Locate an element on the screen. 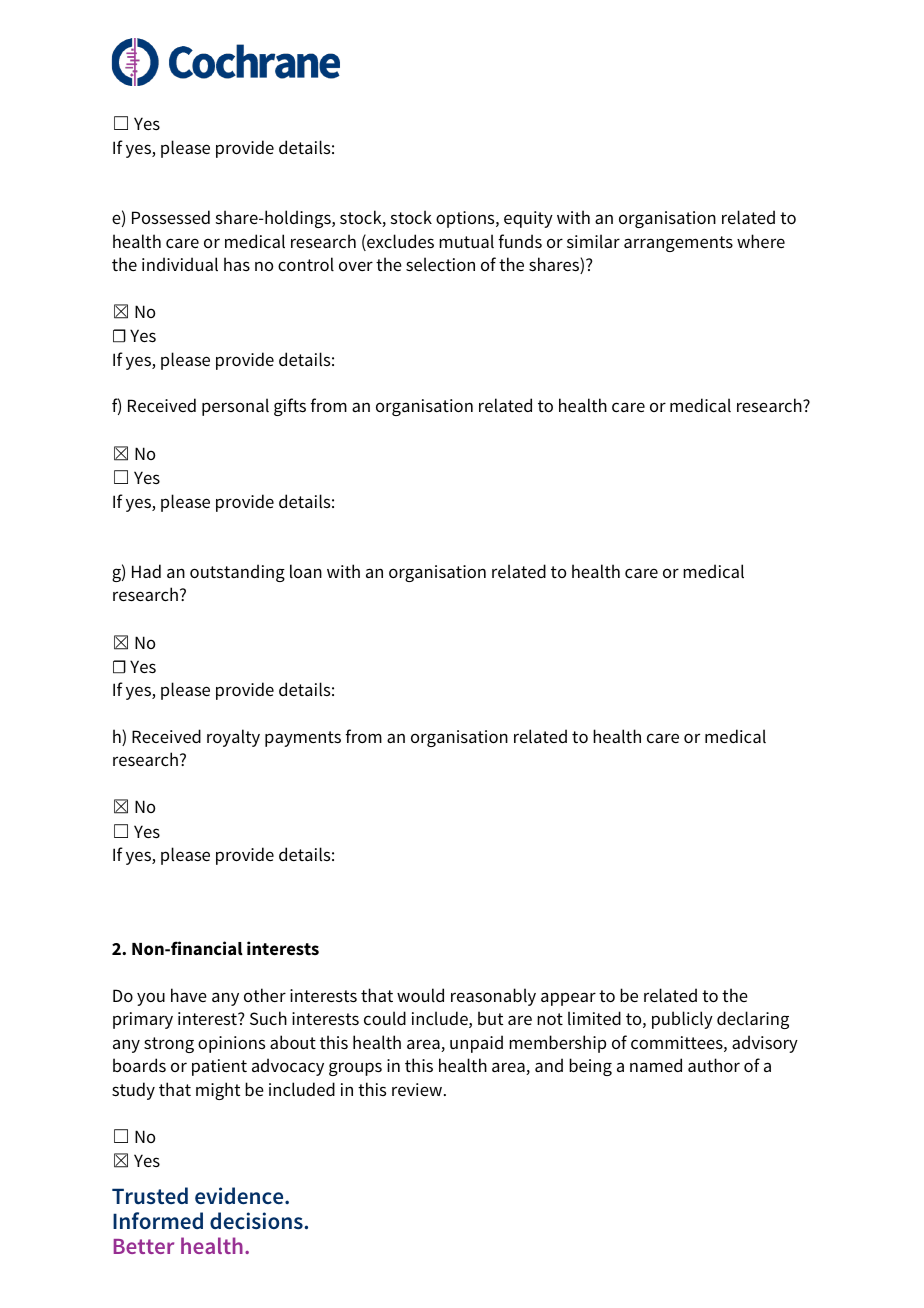 The height and width of the screenshot is (1308, 924). arrangements is located at coordinates (678, 244).
